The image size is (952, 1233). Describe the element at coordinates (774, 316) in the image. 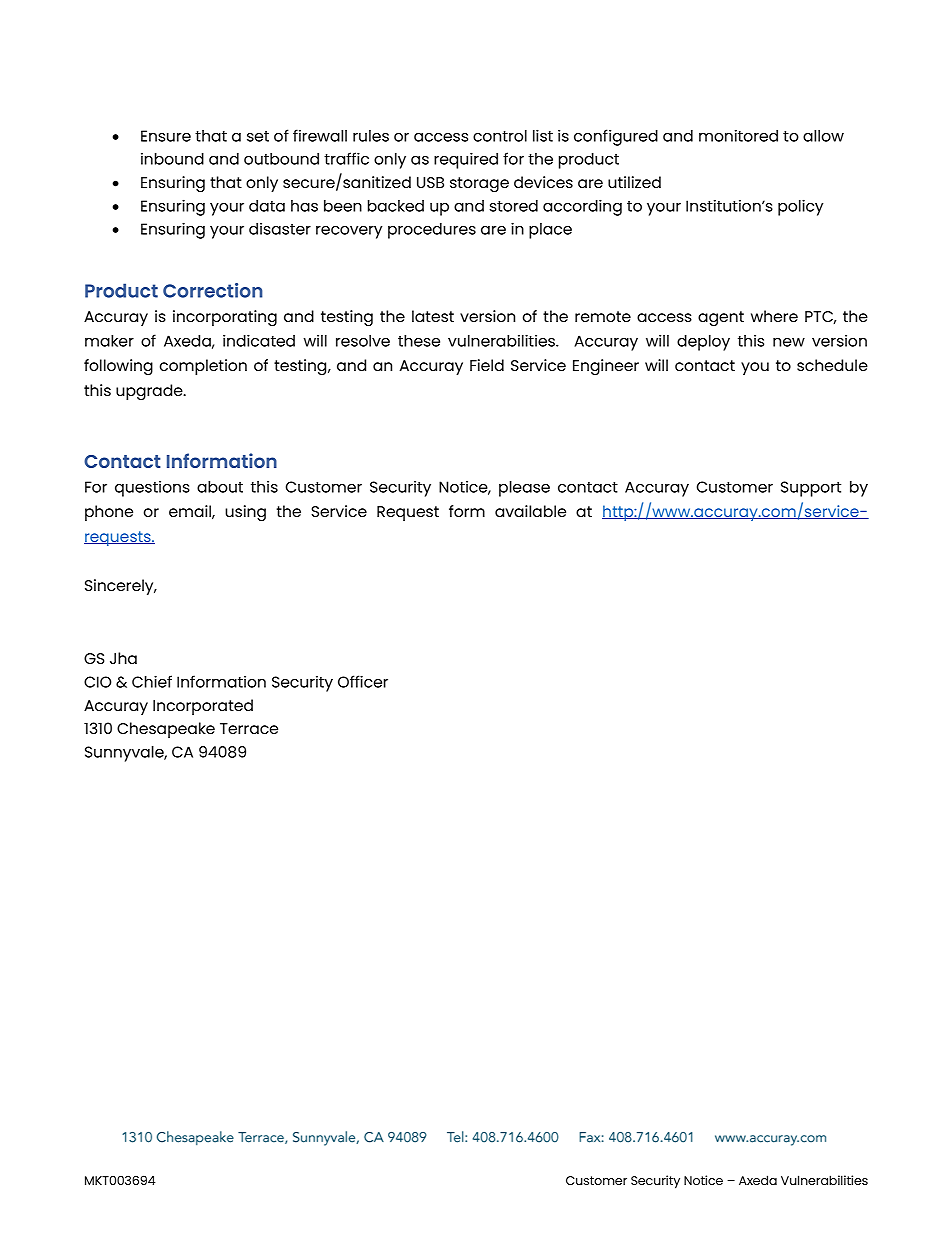

I see `where` at that location.
